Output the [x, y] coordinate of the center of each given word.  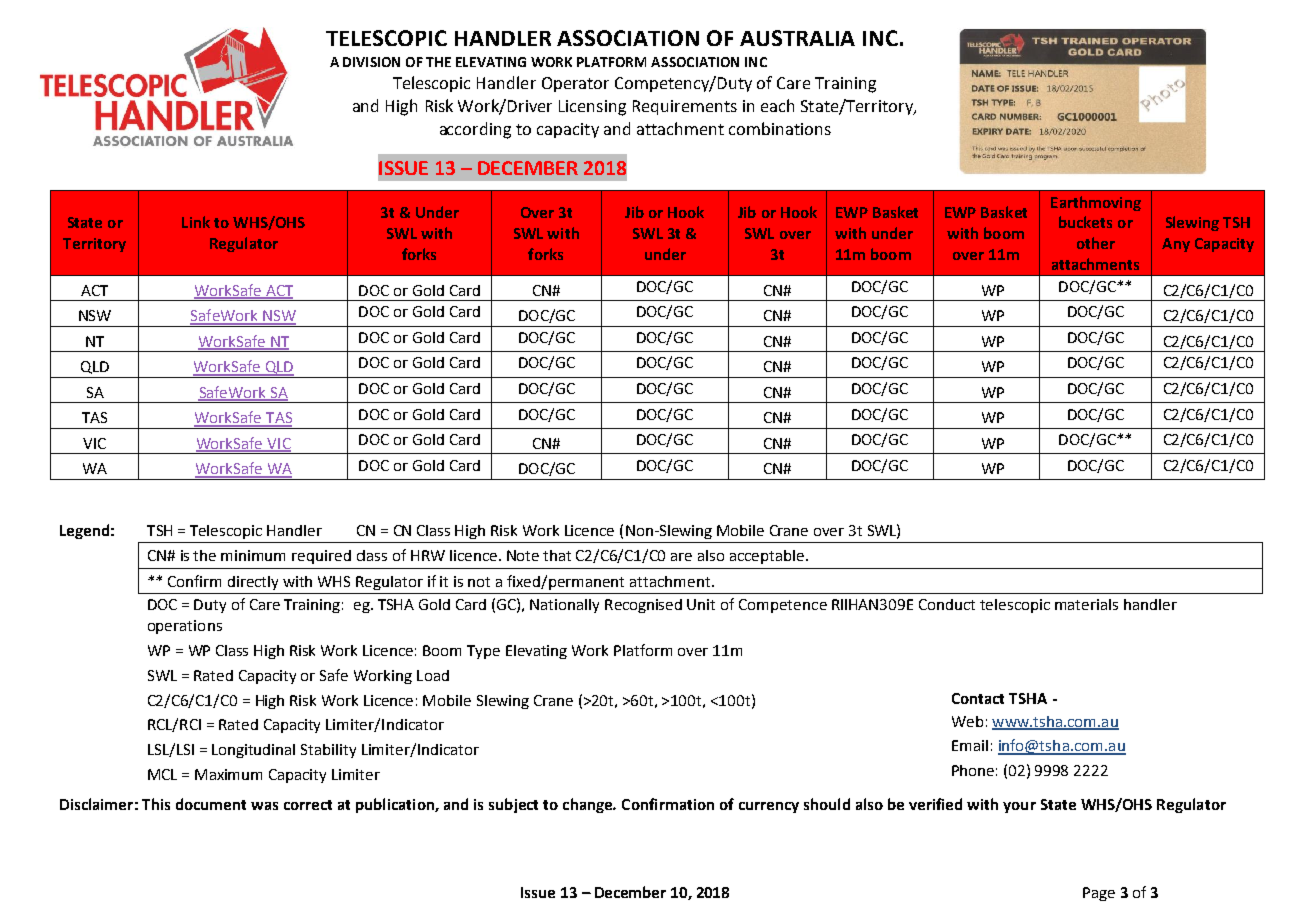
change [589, 805]
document [211, 804]
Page [1099, 894]
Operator [575, 84]
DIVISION [371, 62]
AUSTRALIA [797, 38]
